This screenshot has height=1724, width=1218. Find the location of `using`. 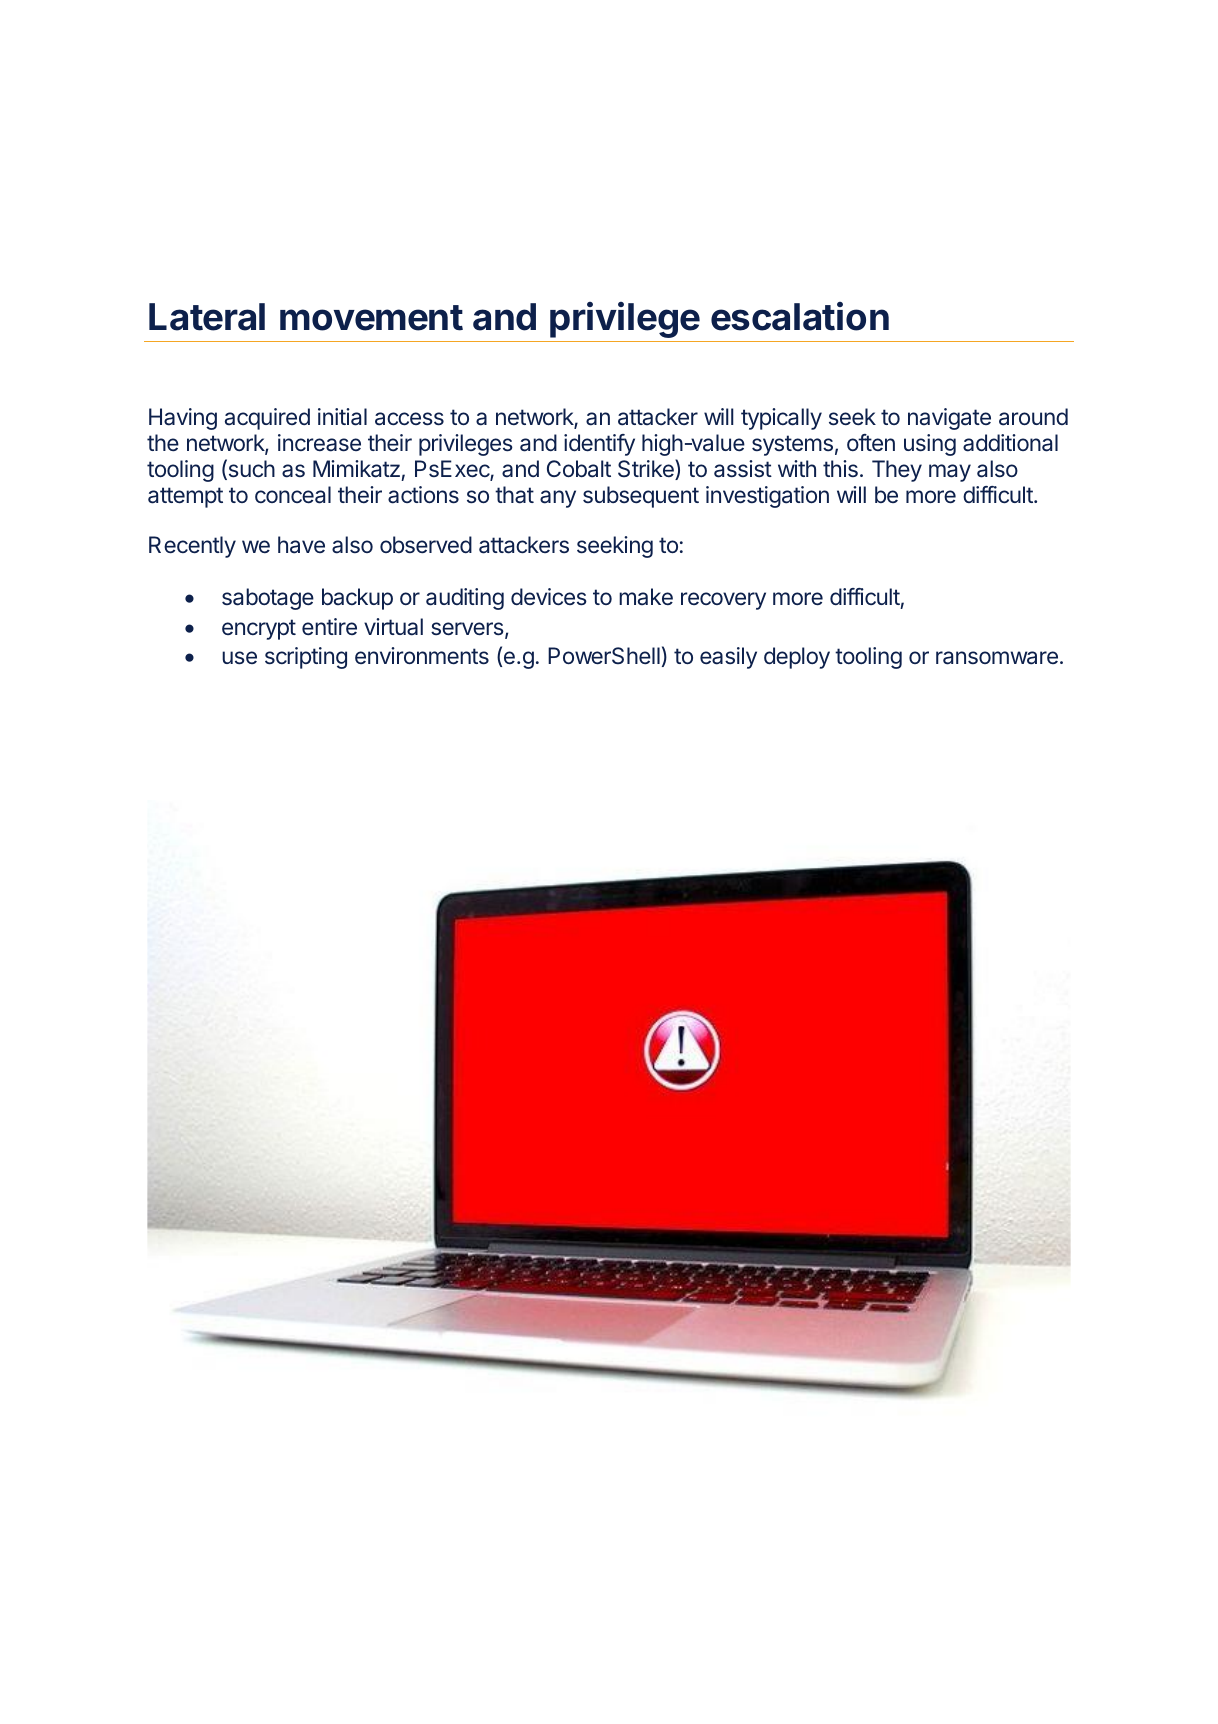

using is located at coordinates (930, 445).
